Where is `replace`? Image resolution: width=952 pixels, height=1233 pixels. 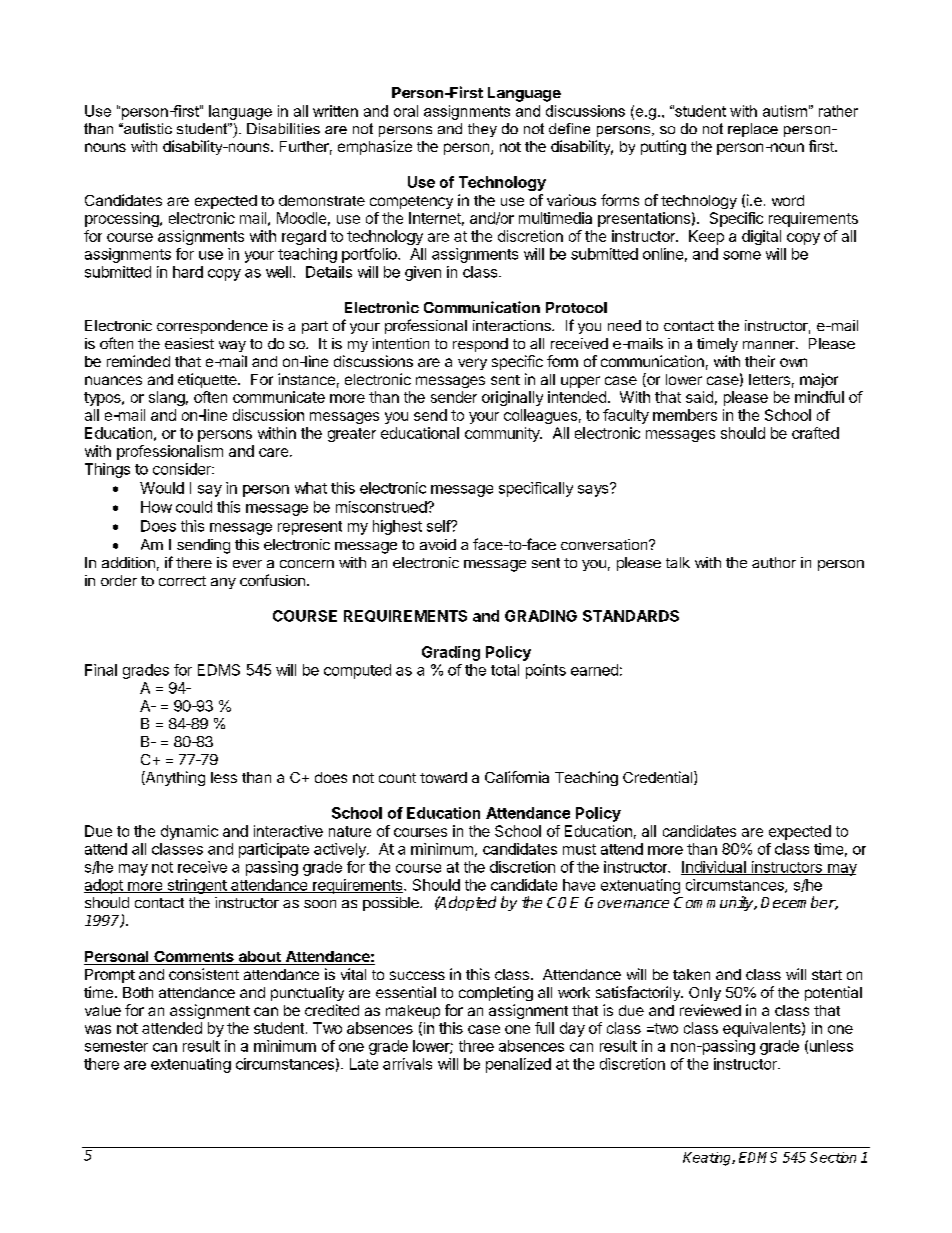
replace is located at coordinates (753, 130).
